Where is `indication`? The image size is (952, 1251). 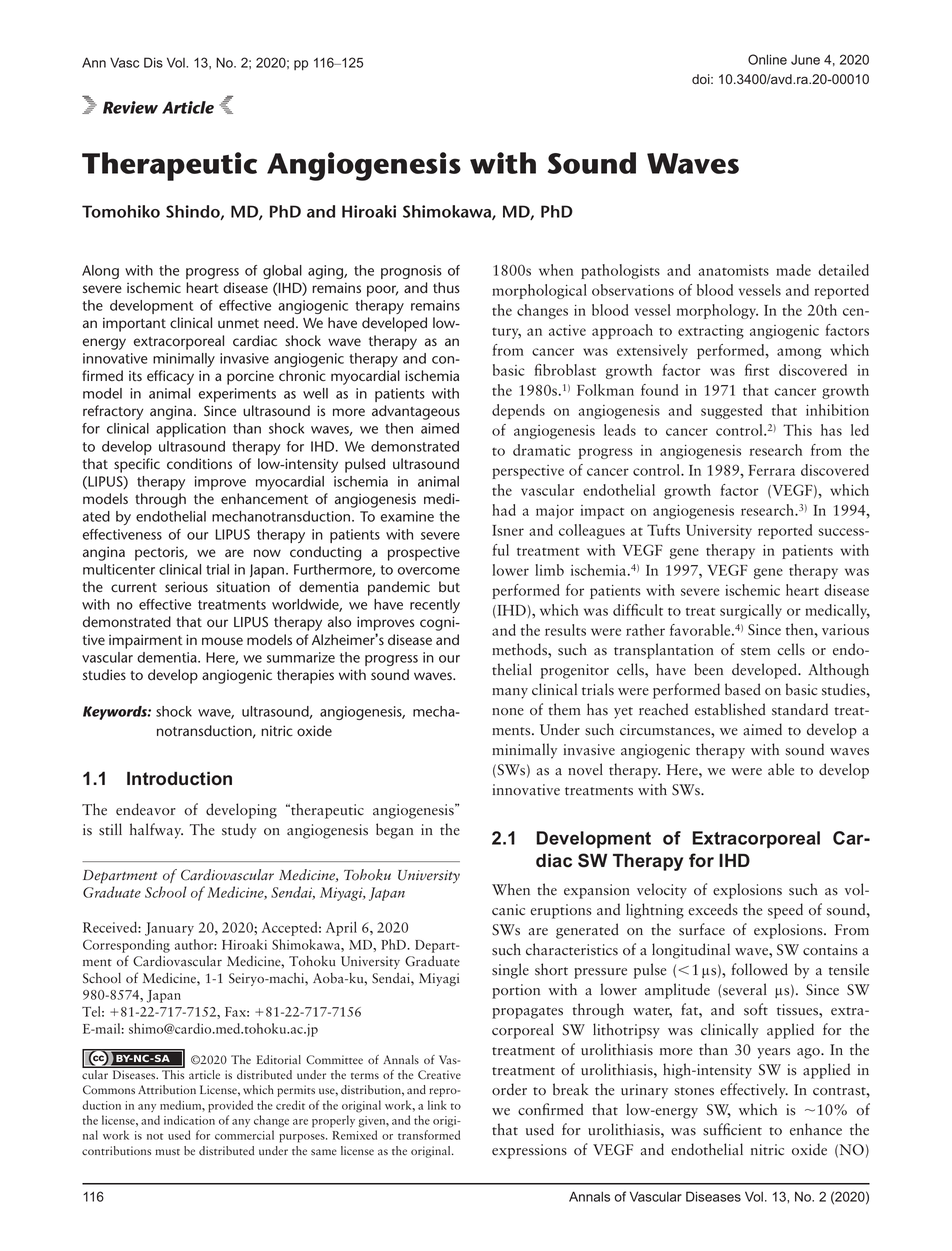
indication is located at coordinates (189, 1120).
